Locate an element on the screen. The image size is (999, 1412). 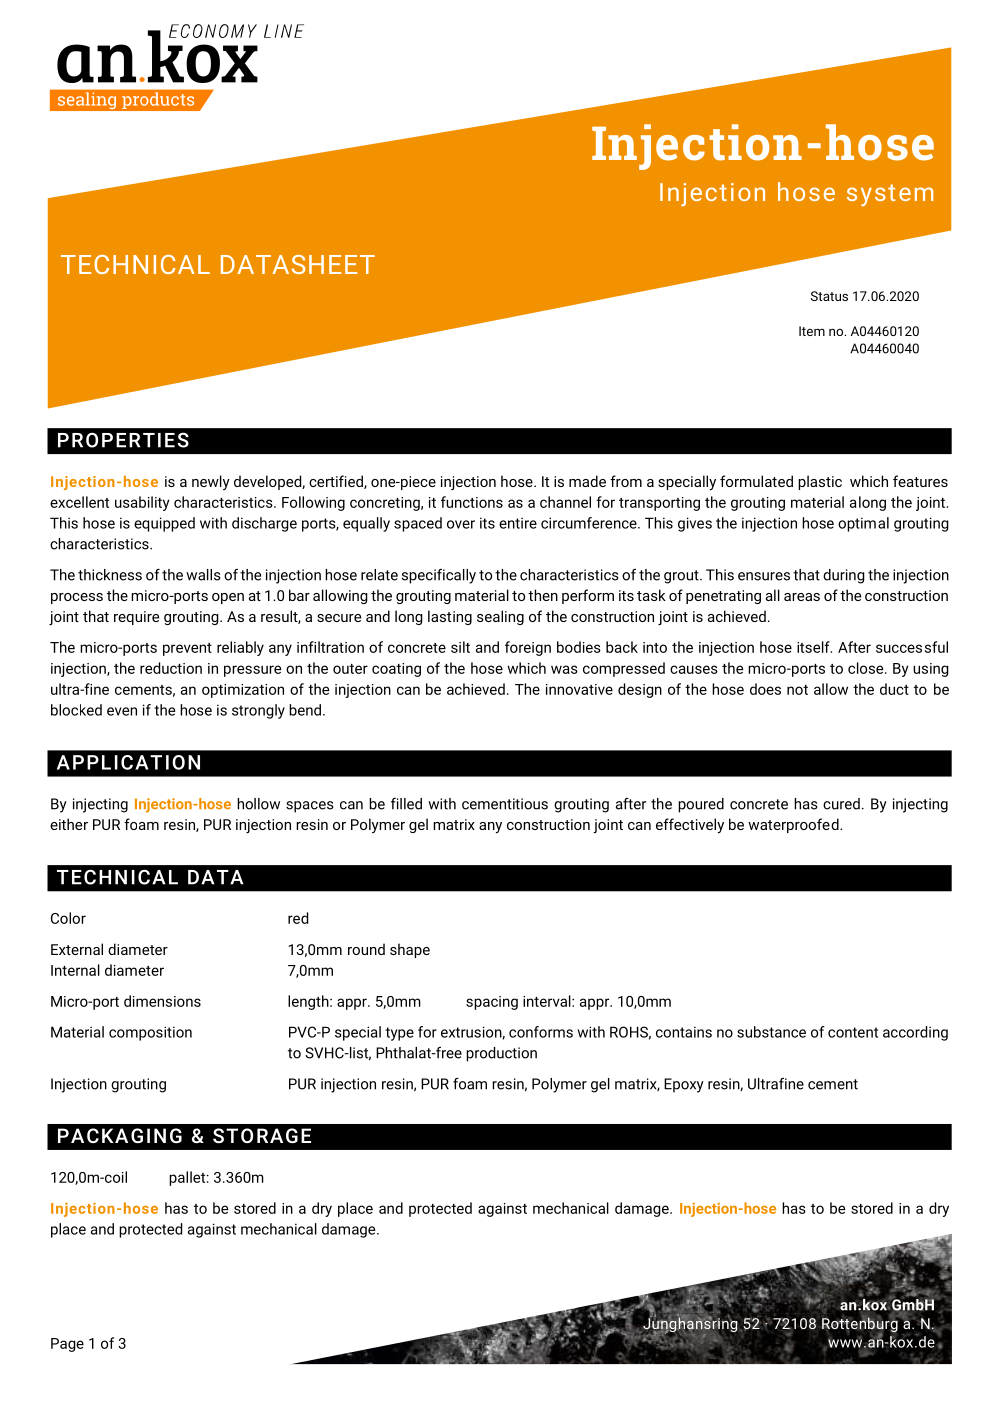
system is located at coordinates (890, 195).
